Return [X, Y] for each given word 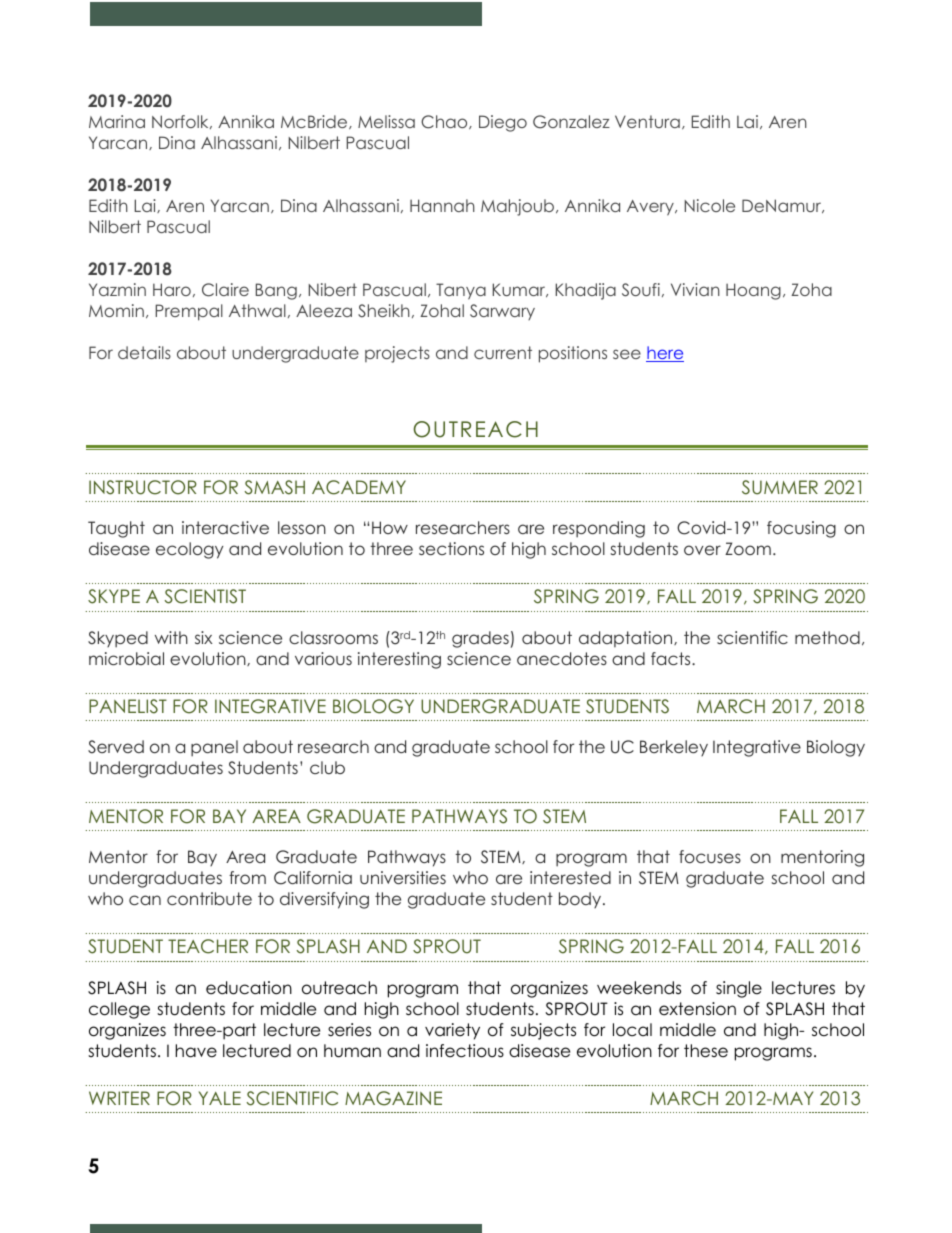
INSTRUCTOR [143, 487]
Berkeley [674, 748]
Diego [503, 123]
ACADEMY [359, 487]
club [327, 767]
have [196, 1051]
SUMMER [780, 487]
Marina [117, 121]
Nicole [710, 205]
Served [116, 747]
